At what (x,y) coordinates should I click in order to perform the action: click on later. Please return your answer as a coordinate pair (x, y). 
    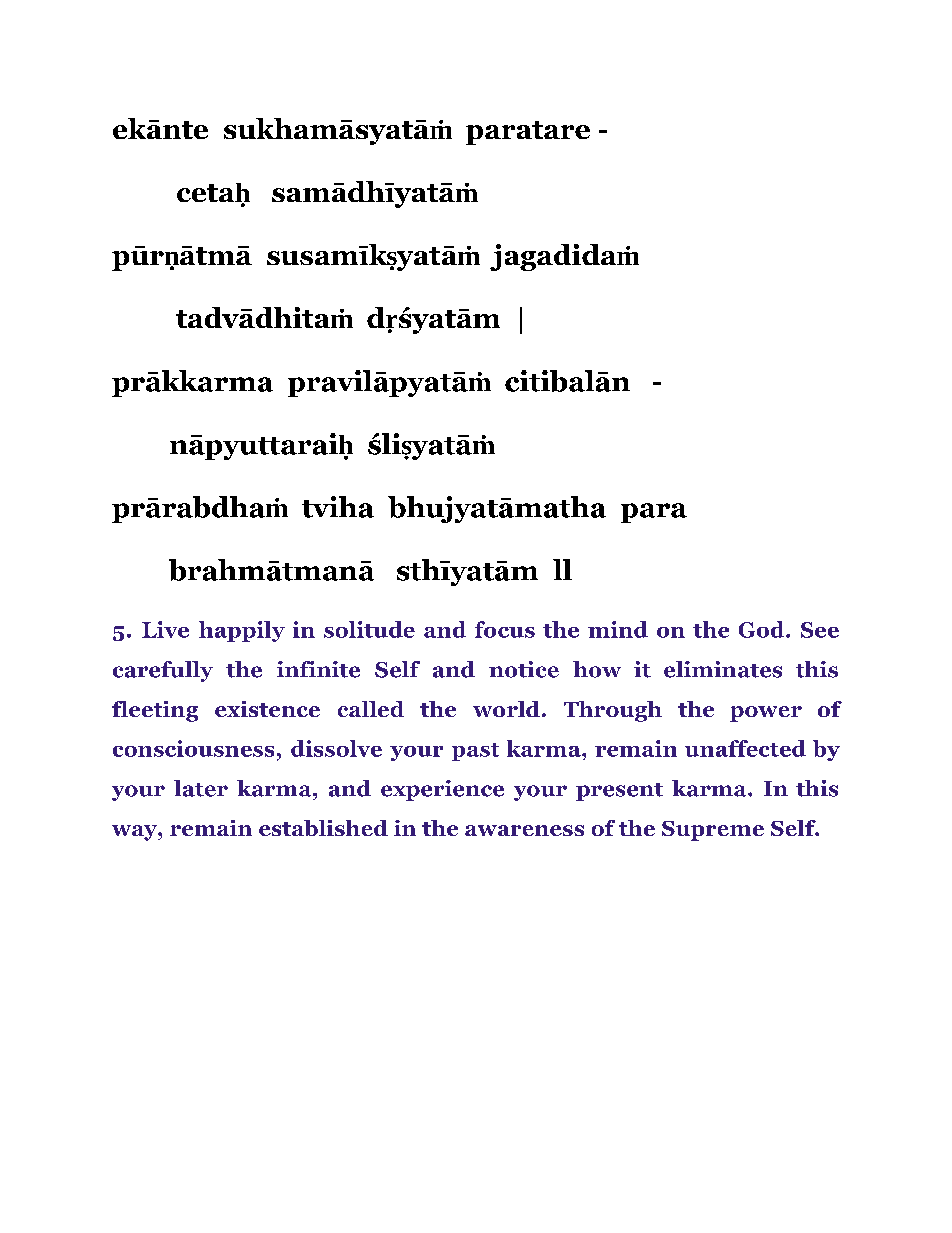
    Looking at the image, I should click on (201, 788).
